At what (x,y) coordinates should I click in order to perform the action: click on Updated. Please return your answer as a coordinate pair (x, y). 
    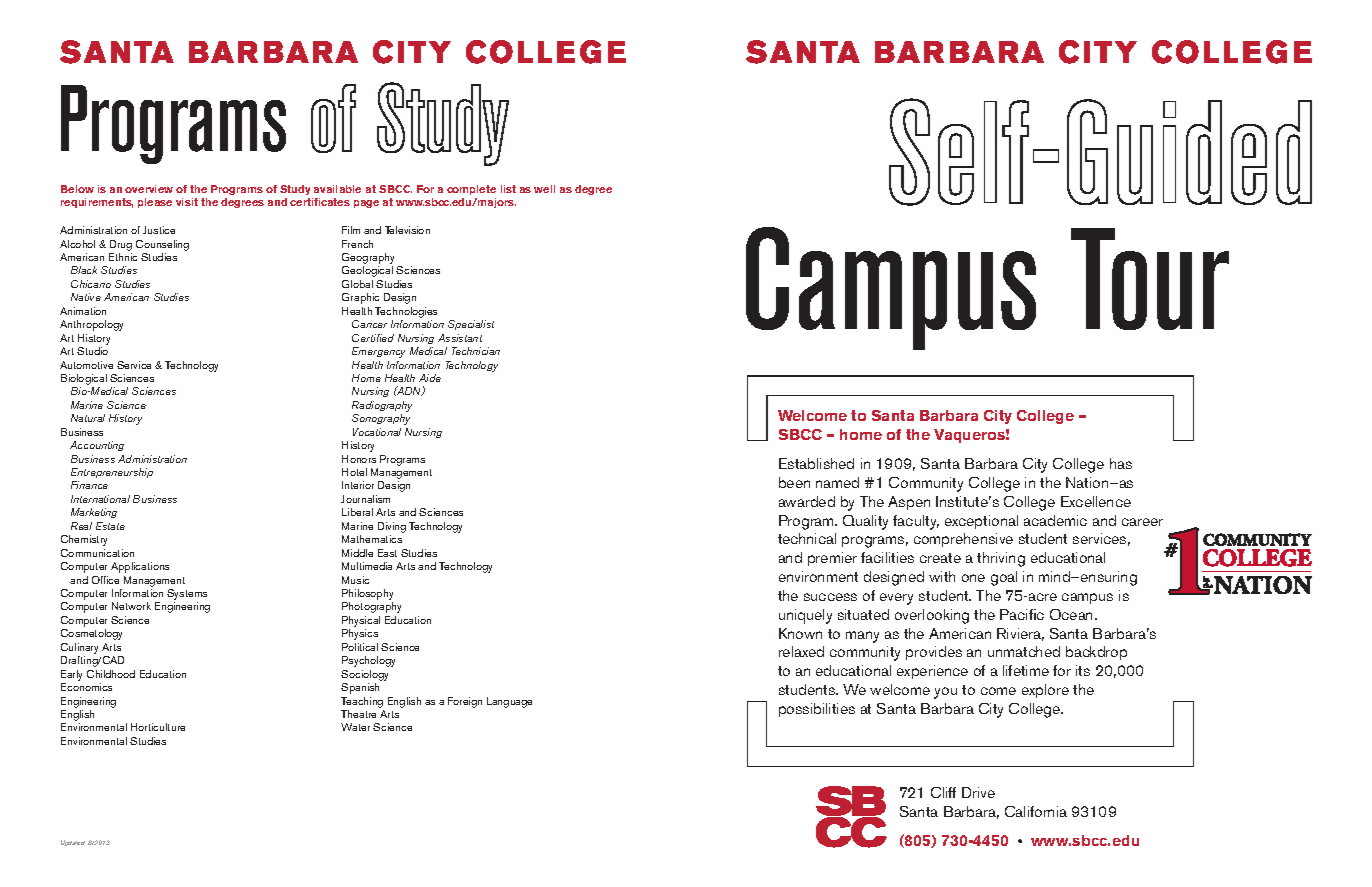
    Looking at the image, I should click on (73, 843).
